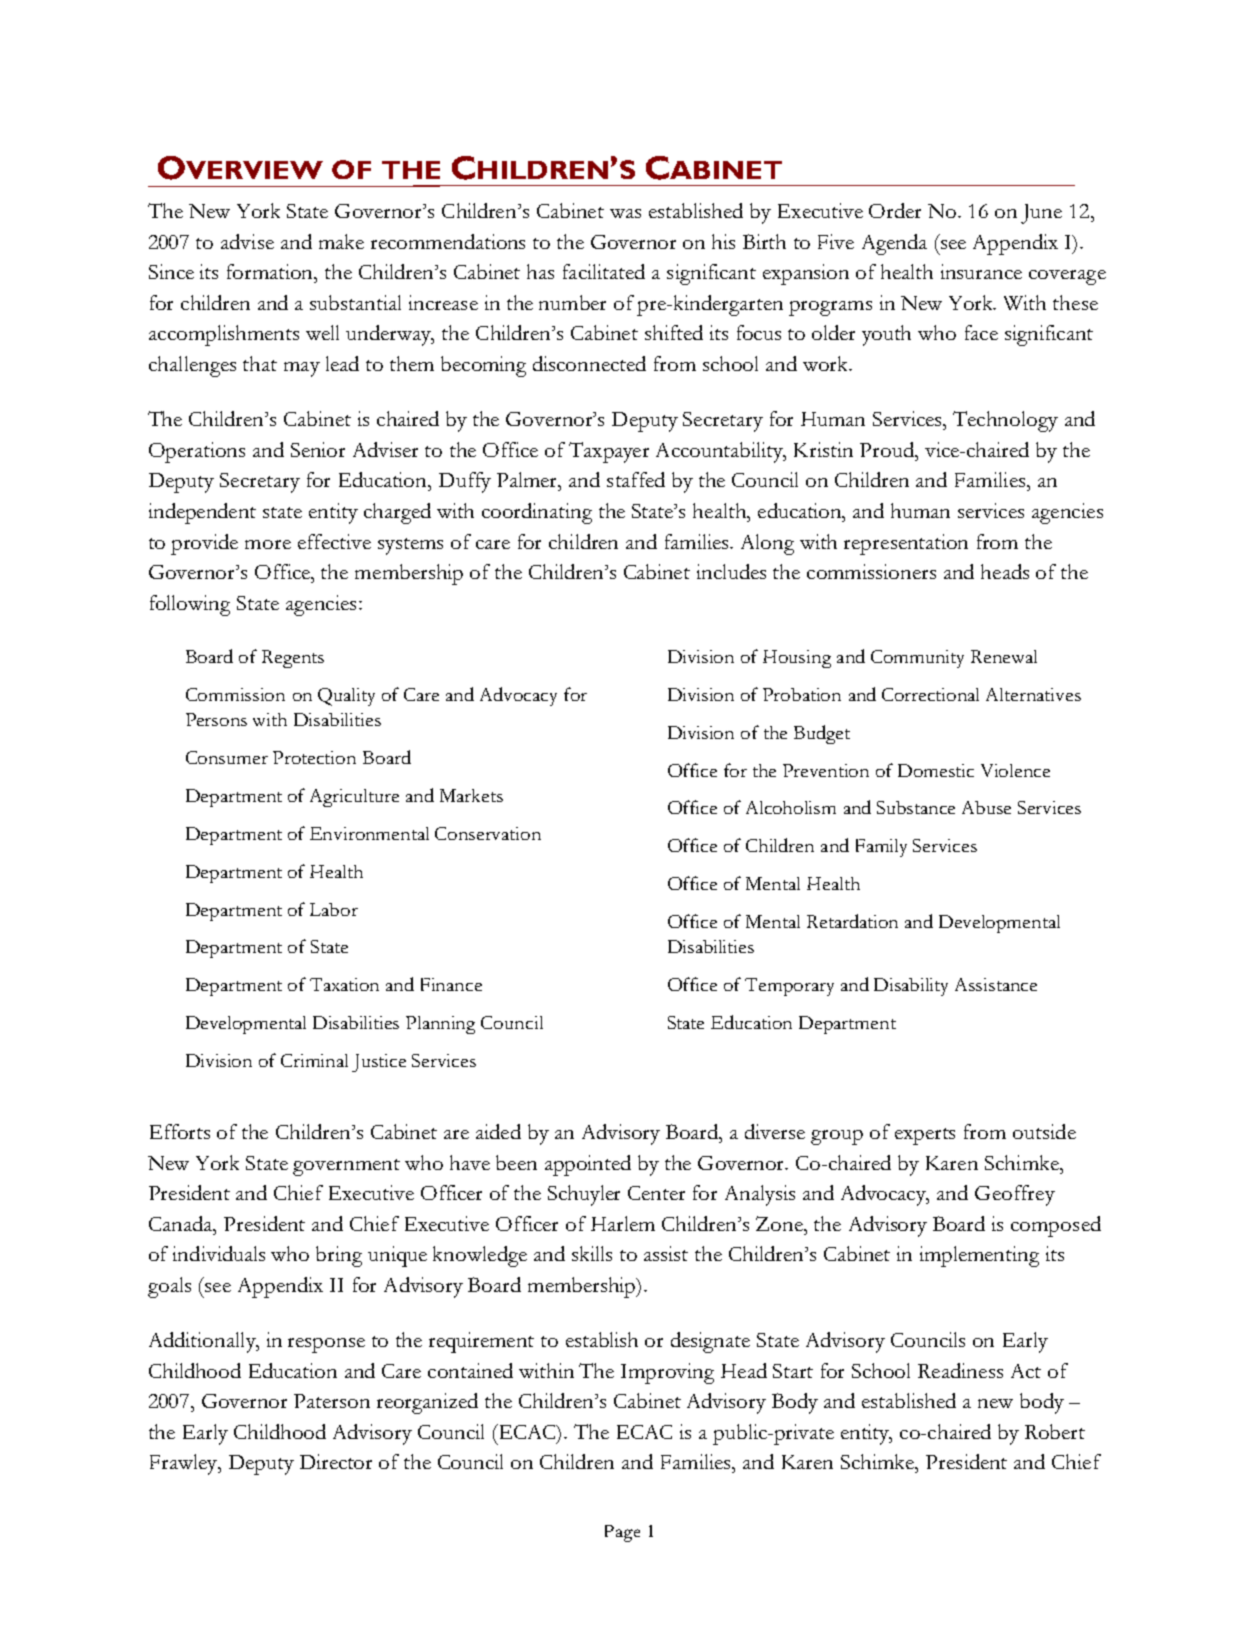 This screenshot has height=1630, width=1260. What do you see at coordinates (588, 1165) in the screenshot?
I see `appointed` at bounding box center [588, 1165].
